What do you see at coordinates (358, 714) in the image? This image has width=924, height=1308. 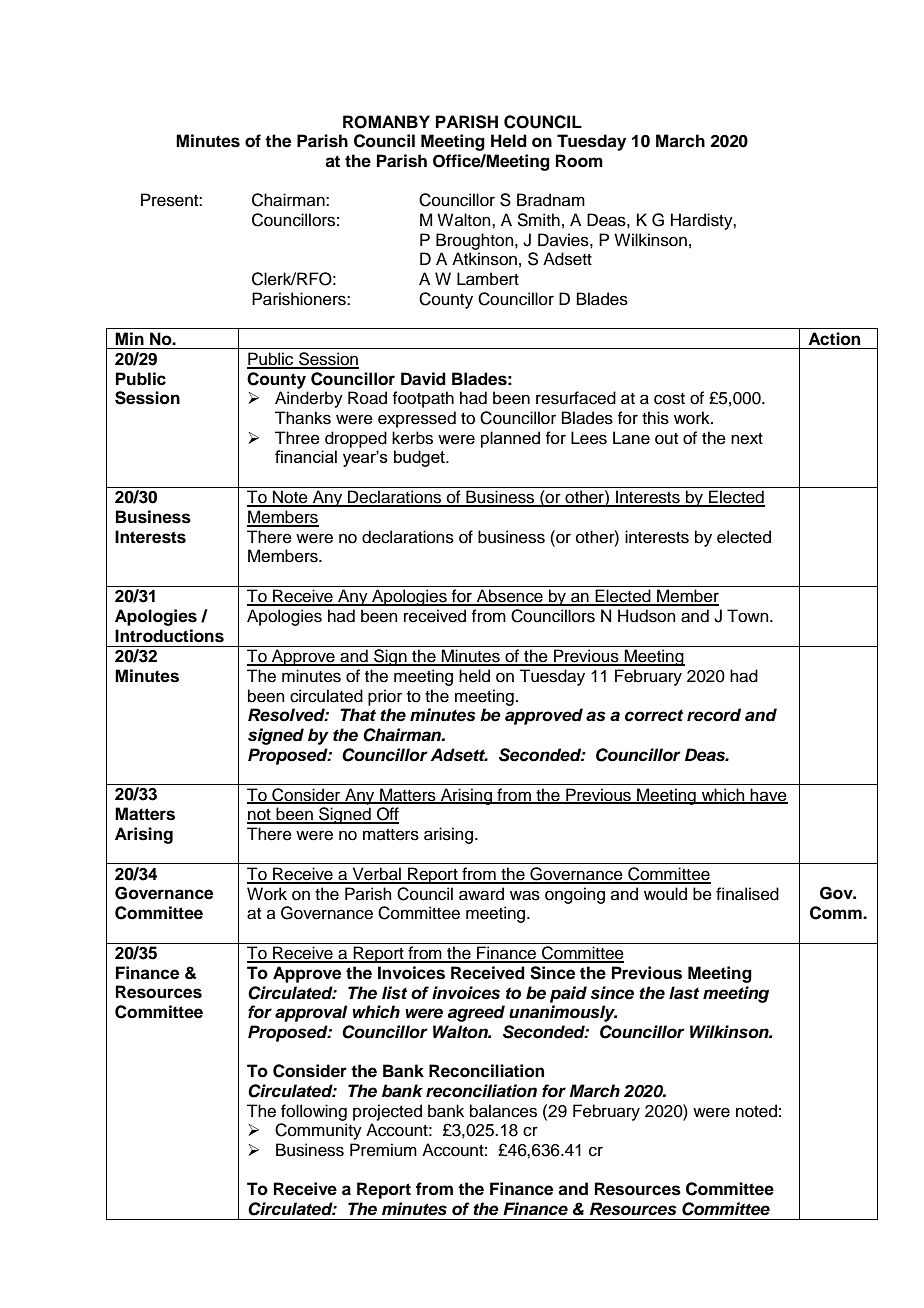 I see `That` at bounding box center [358, 714].
